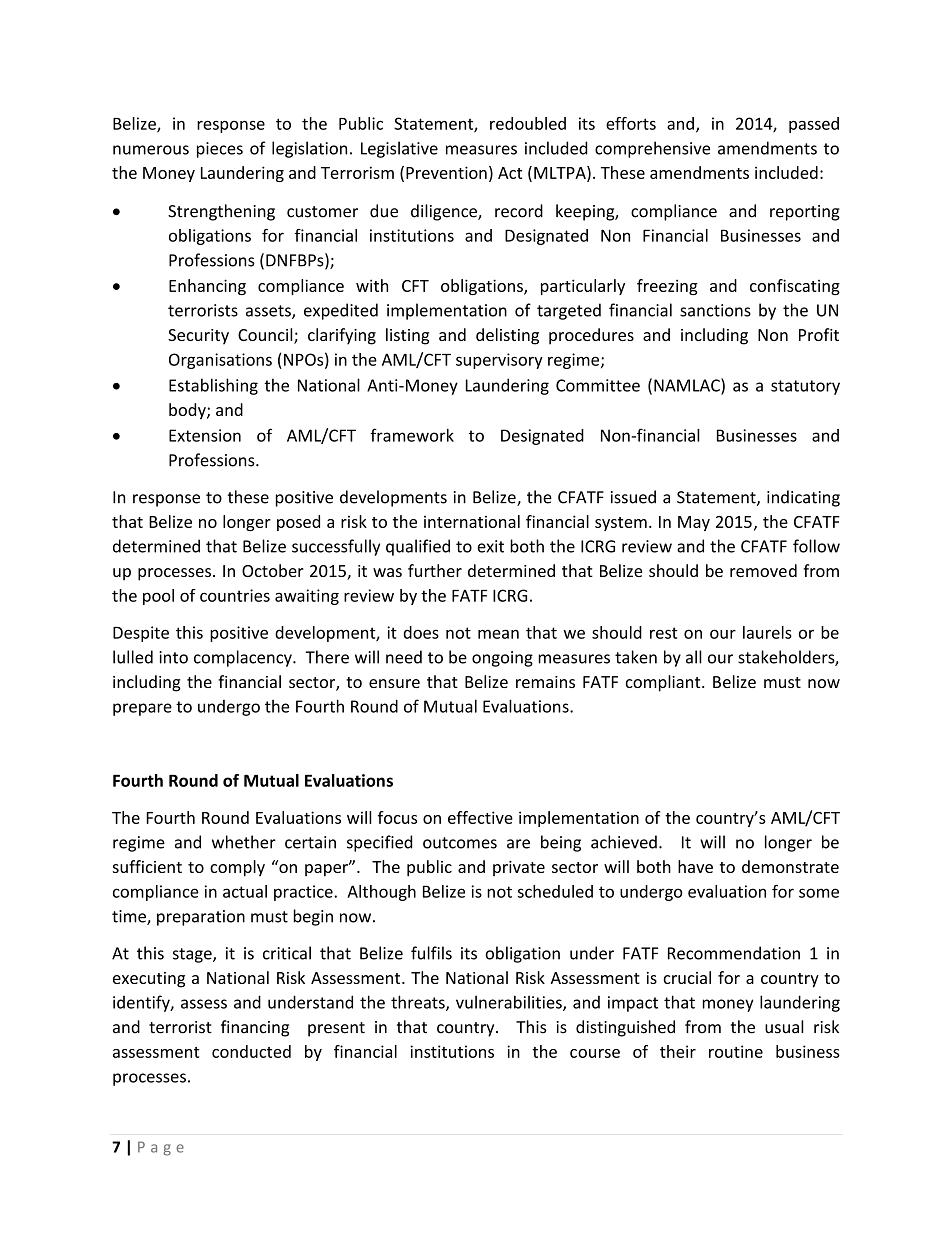  I want to click on comprehensive, so click(652, 149).
